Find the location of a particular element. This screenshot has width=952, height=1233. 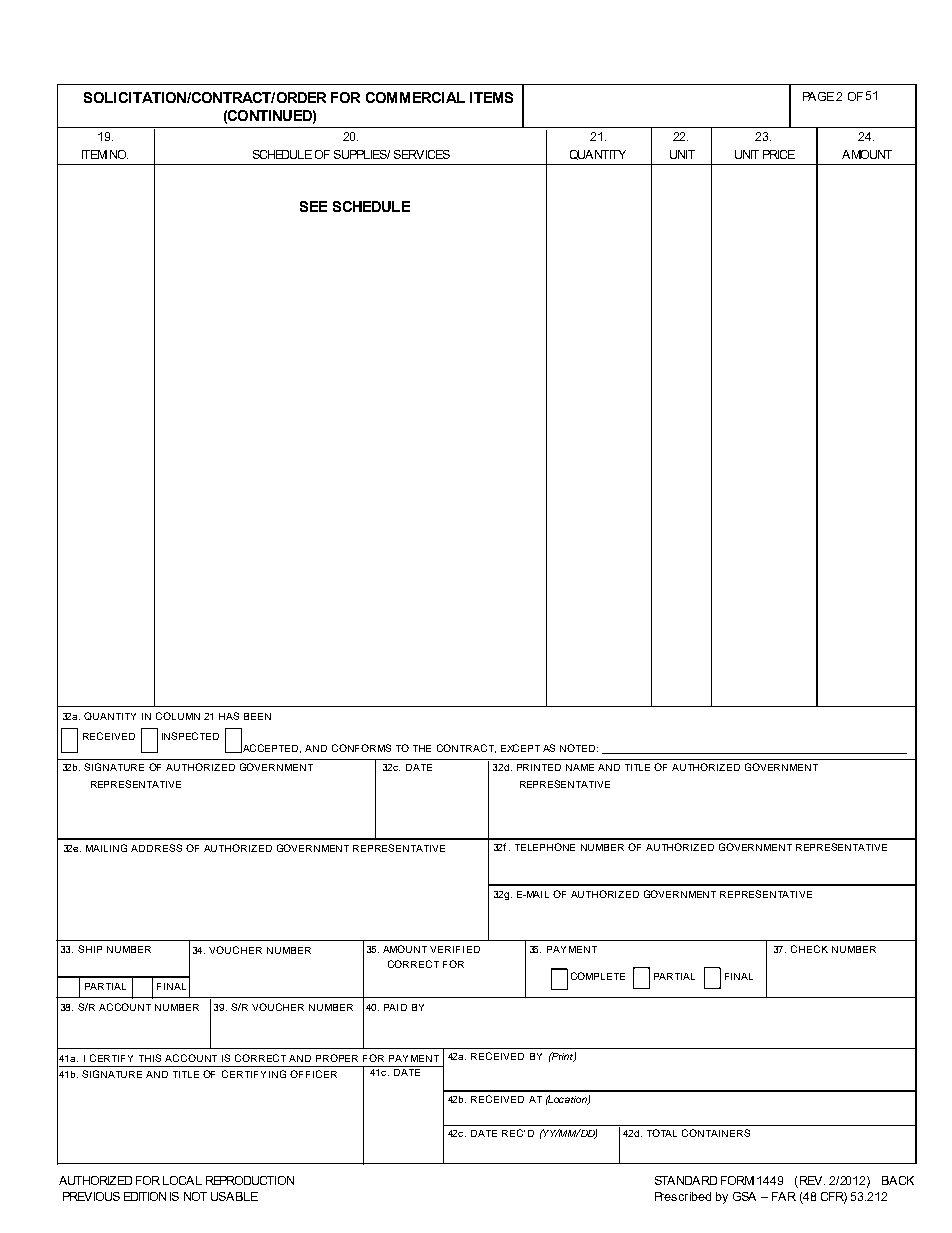

TOTAL is located at coordinates (662, 1133).
